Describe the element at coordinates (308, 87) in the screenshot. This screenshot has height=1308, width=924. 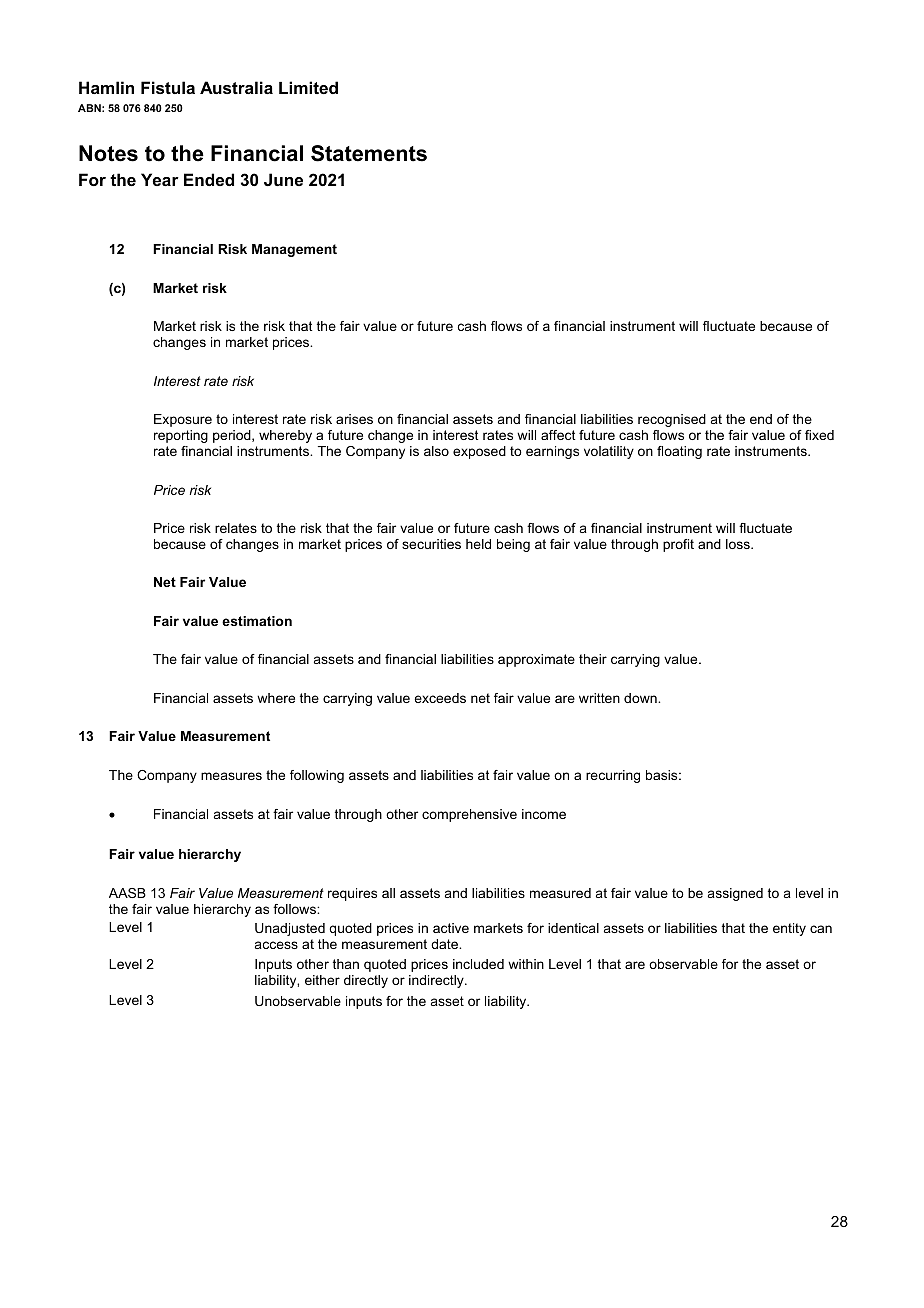
I see `Limited` at that location.
